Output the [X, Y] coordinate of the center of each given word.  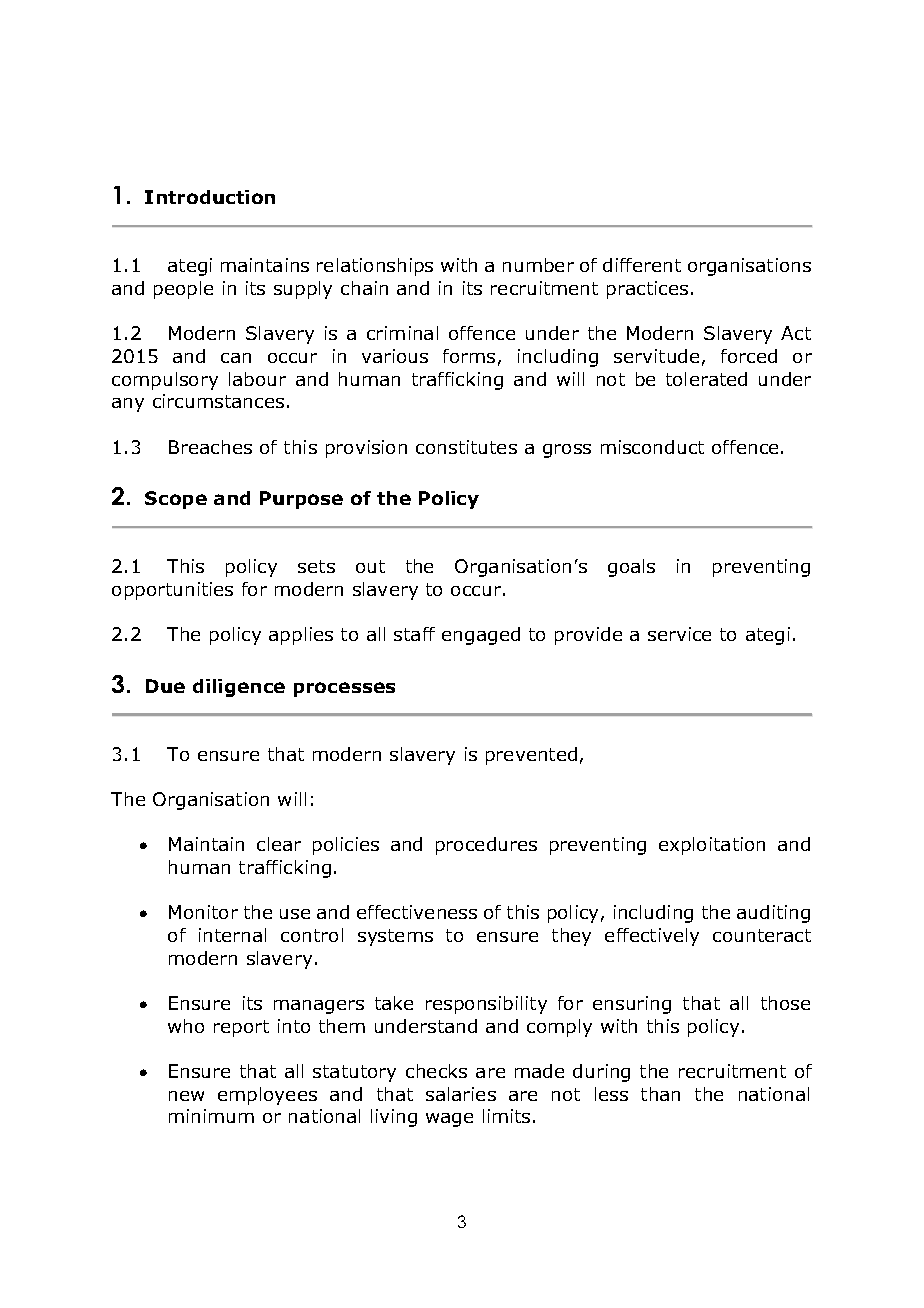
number [538, 265]
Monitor [203, 912]
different [642, 265]
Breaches [210, 447]
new [186, 1096]
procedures [486, 846]
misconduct [652, 447]
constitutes [466, 447]
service [679, 634]
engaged [481, 636]
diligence [239, 688]
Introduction [210, 197]
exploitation [712, 846]
